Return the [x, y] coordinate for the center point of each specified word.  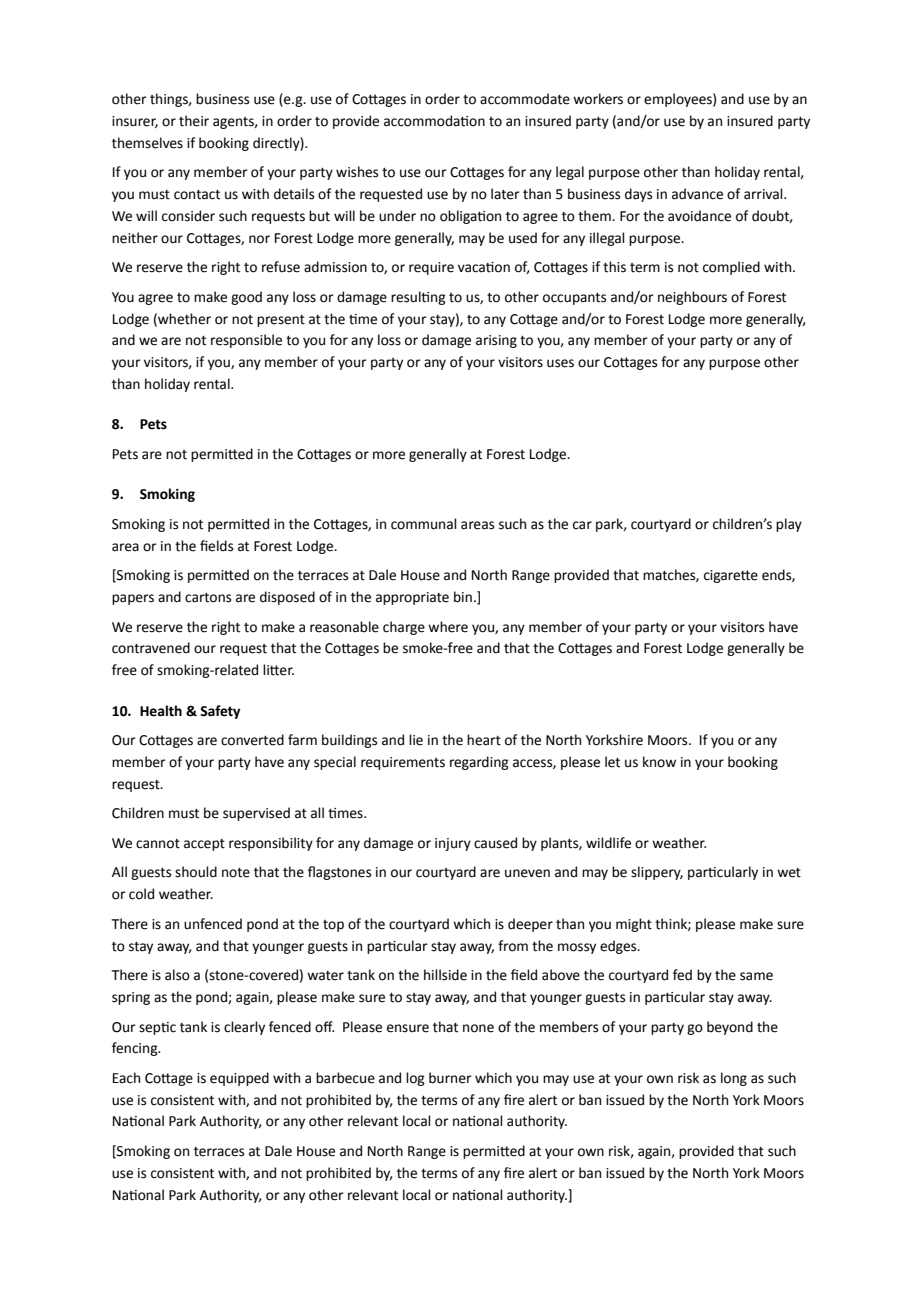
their [194, 121]
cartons [208, 598]
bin [463, 597]
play [789, 525]
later [505, 194]
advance [697, 194]
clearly [244, 1028]
